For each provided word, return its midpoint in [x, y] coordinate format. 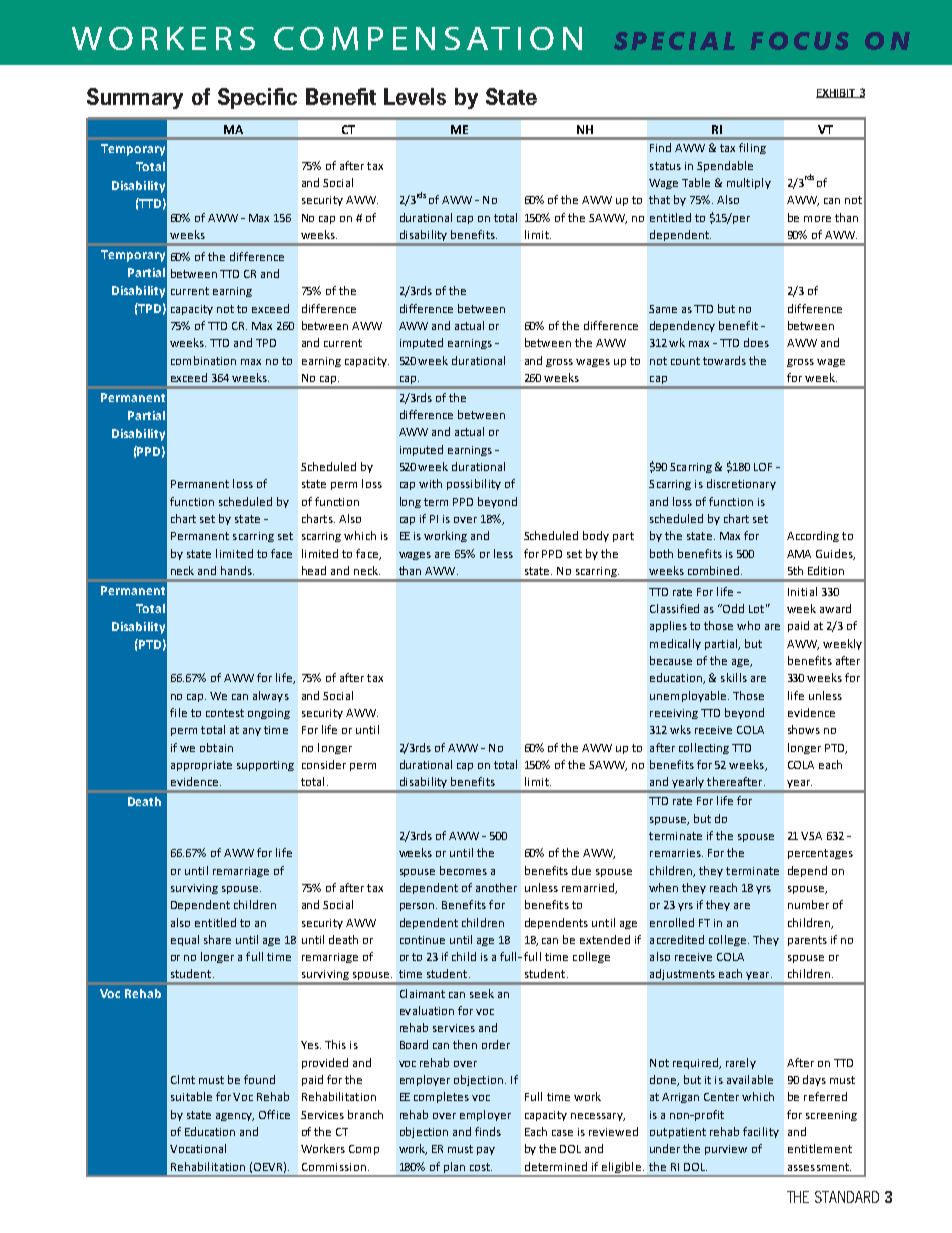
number [808, 904]
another [496, 887]
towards [724, 360]
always [271, 696]
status [665, 166]
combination [203, 360]
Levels [415, 96]
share [217, 939]
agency [235, 1117]
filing [752, 148]
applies [668, 626]
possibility [474, 484]
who [748, 625]
